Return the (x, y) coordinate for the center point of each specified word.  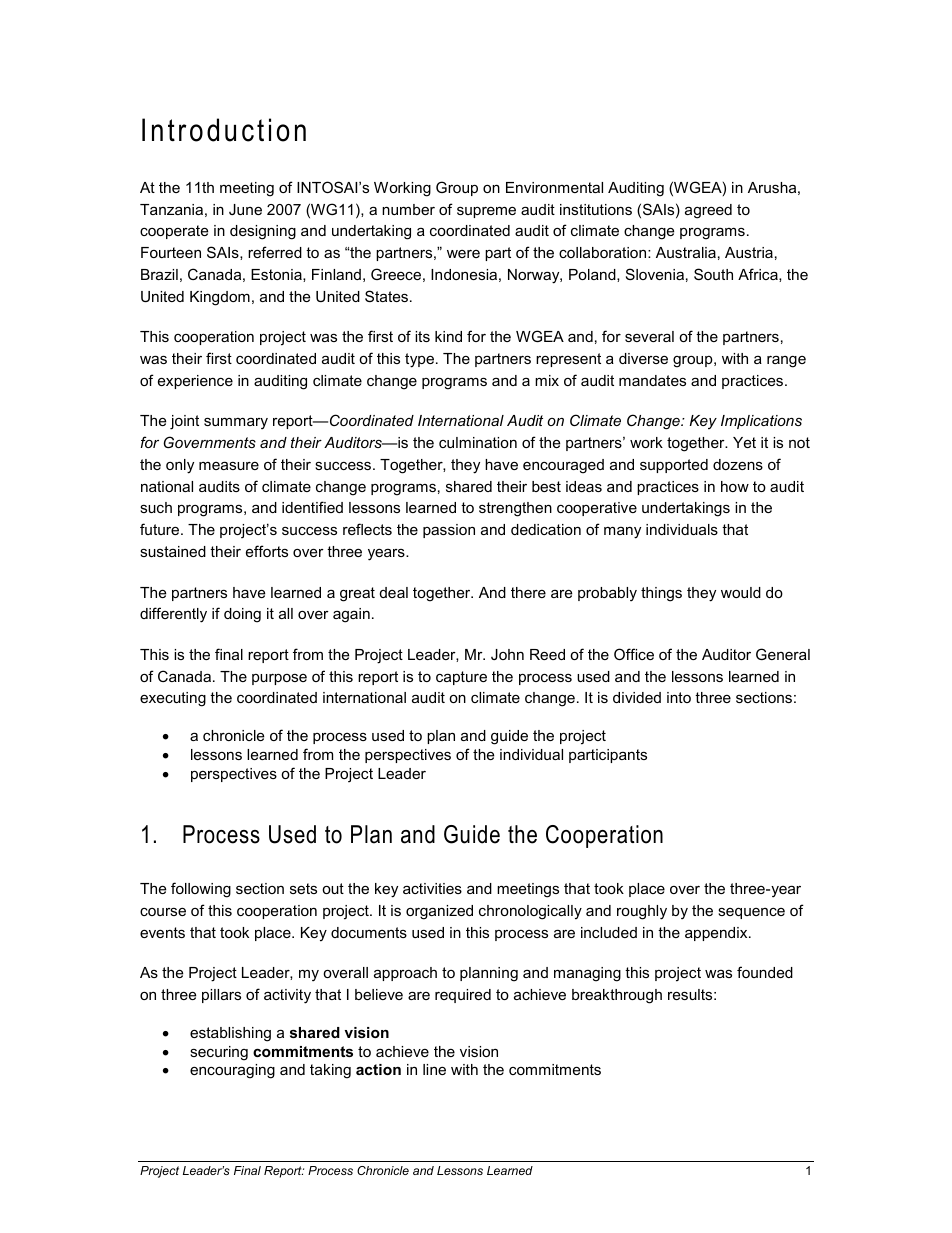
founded (765, 972)
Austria (749, 252)
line (434, 1069)
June (245, 209)
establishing (230, 1034)
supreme (486, 212)
